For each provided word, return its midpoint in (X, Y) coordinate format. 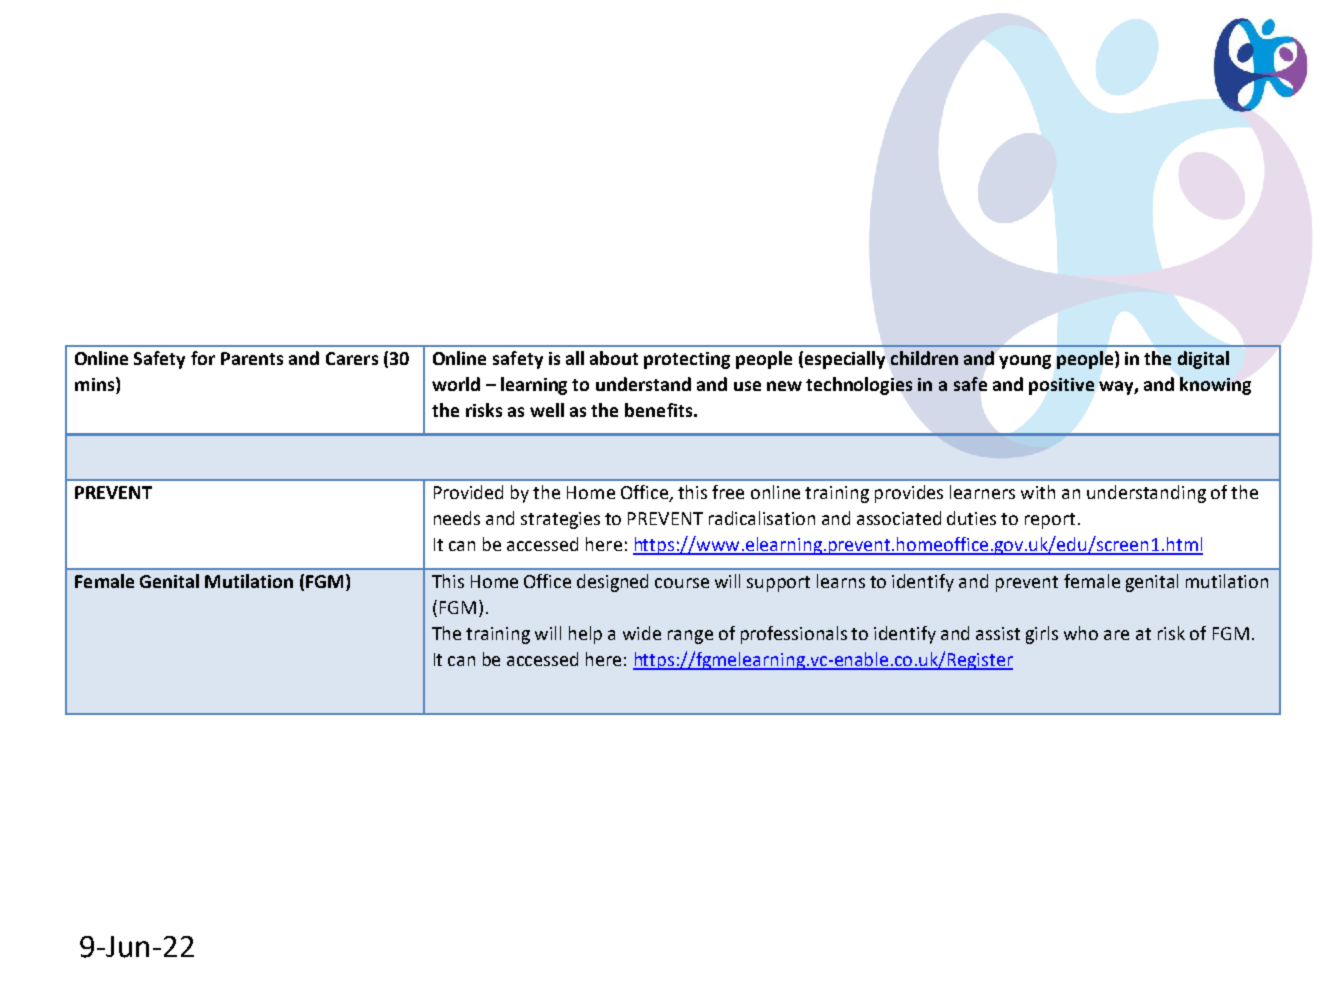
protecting (687, 360)
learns (841, 581)
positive (1061, 386)
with (1038, 492)
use (747, 386)
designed (612, 583)
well (547, 410)
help (585, 635)
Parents (252, 358)
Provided (468, 492)
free (728, 492)
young (1025, 362)
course (682, 583)
